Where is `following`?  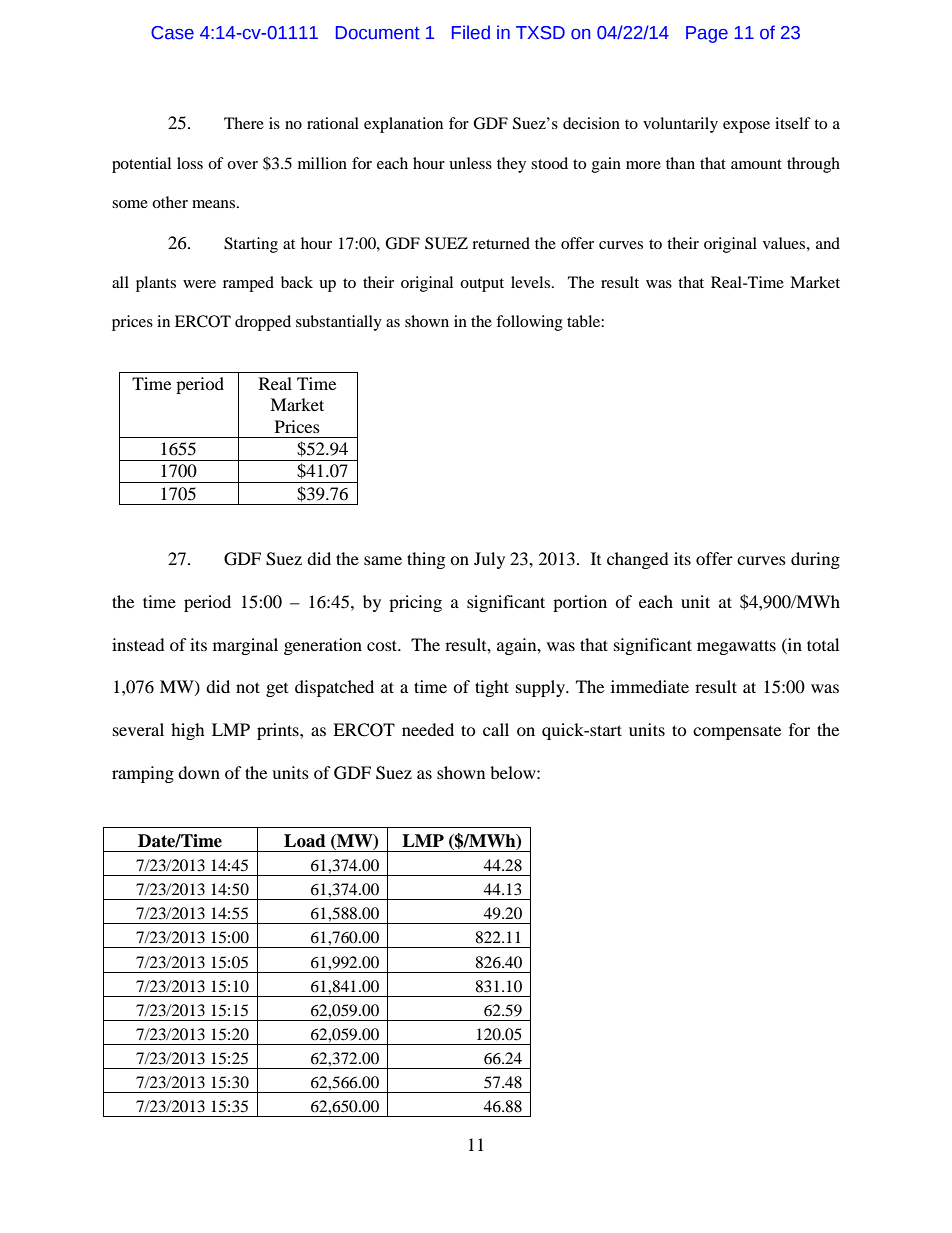
following is located at coordinates (529, 323).
